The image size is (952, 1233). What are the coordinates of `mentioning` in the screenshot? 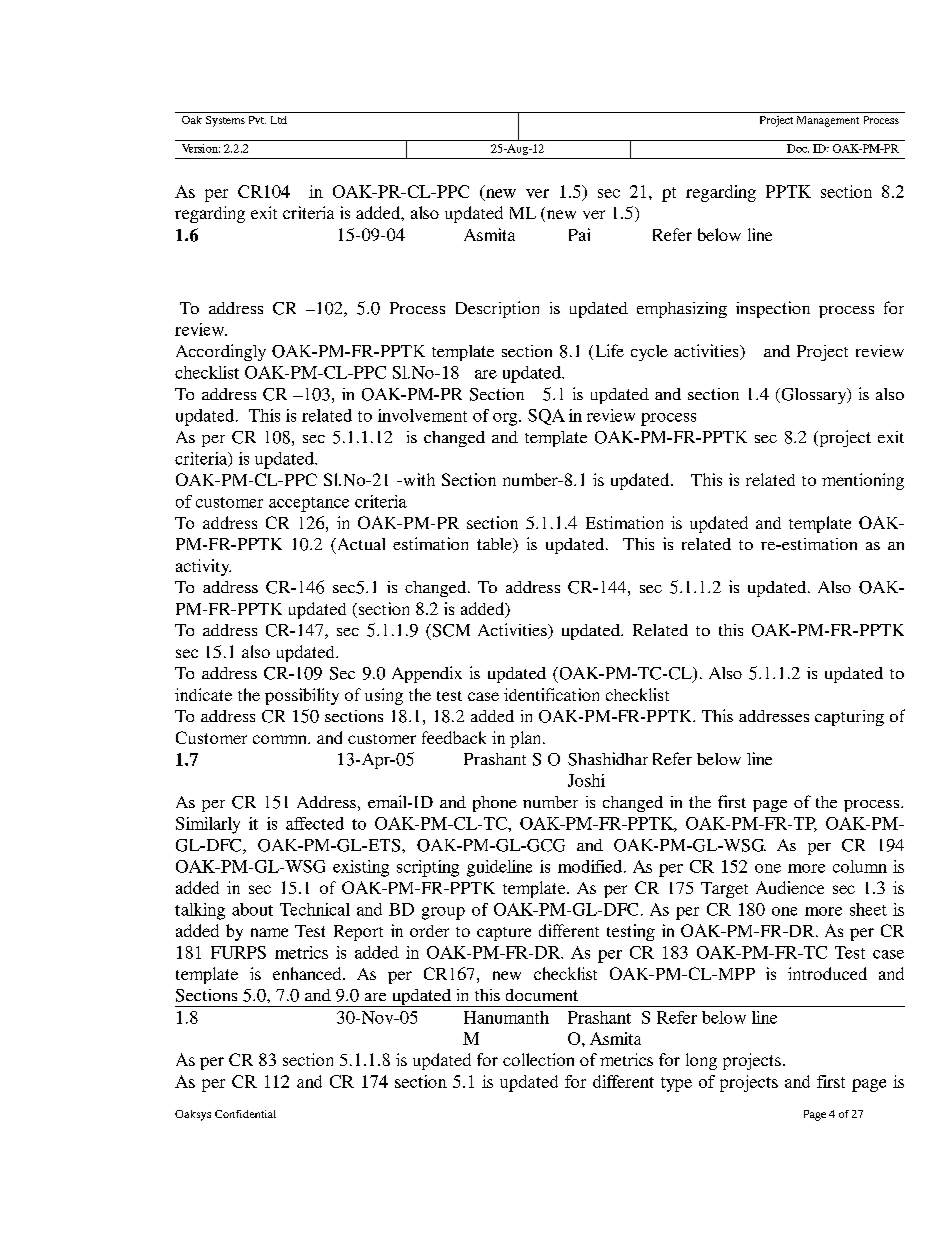 It's located at (863, 481).
